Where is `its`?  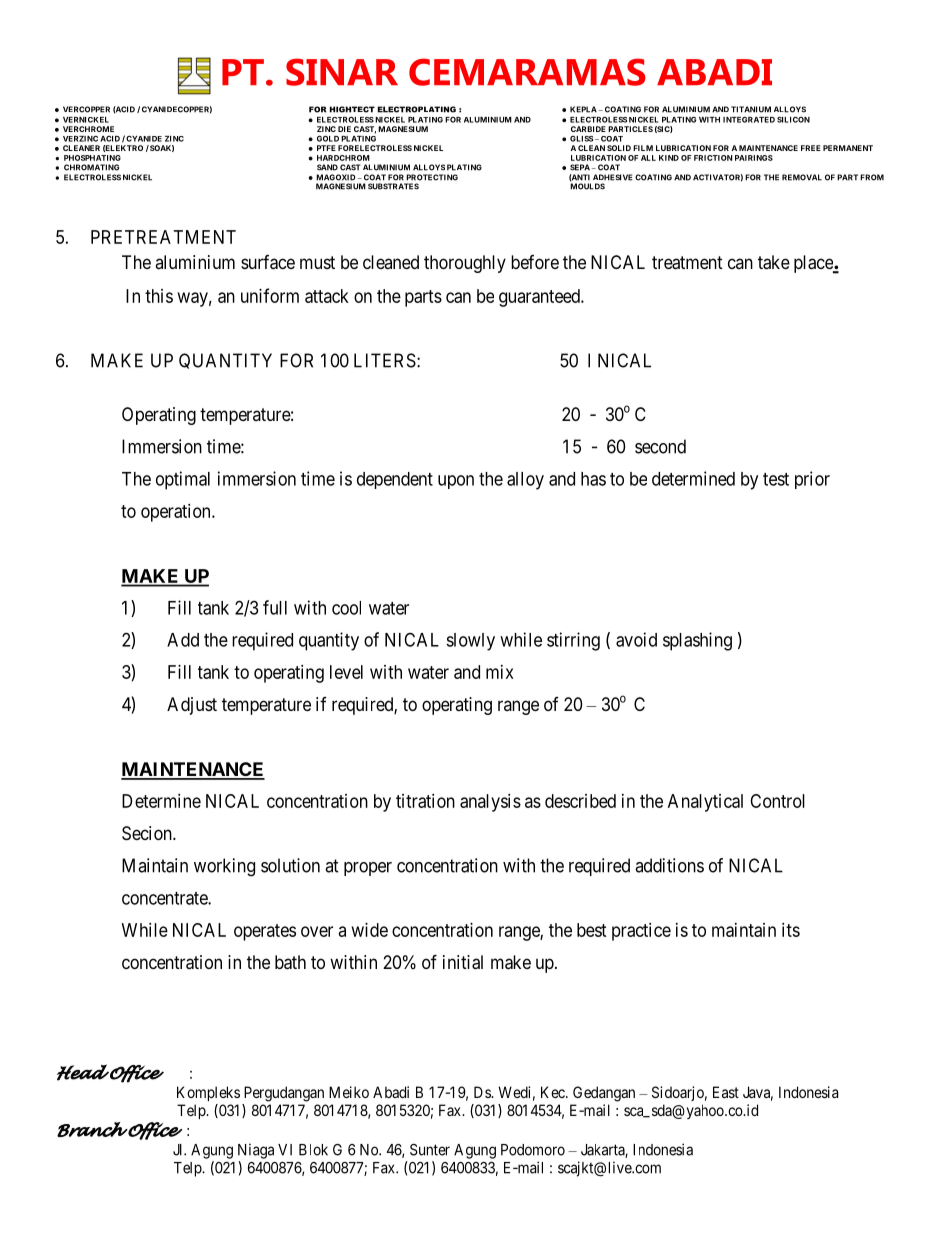 its is located at coordinates (791, 930).
